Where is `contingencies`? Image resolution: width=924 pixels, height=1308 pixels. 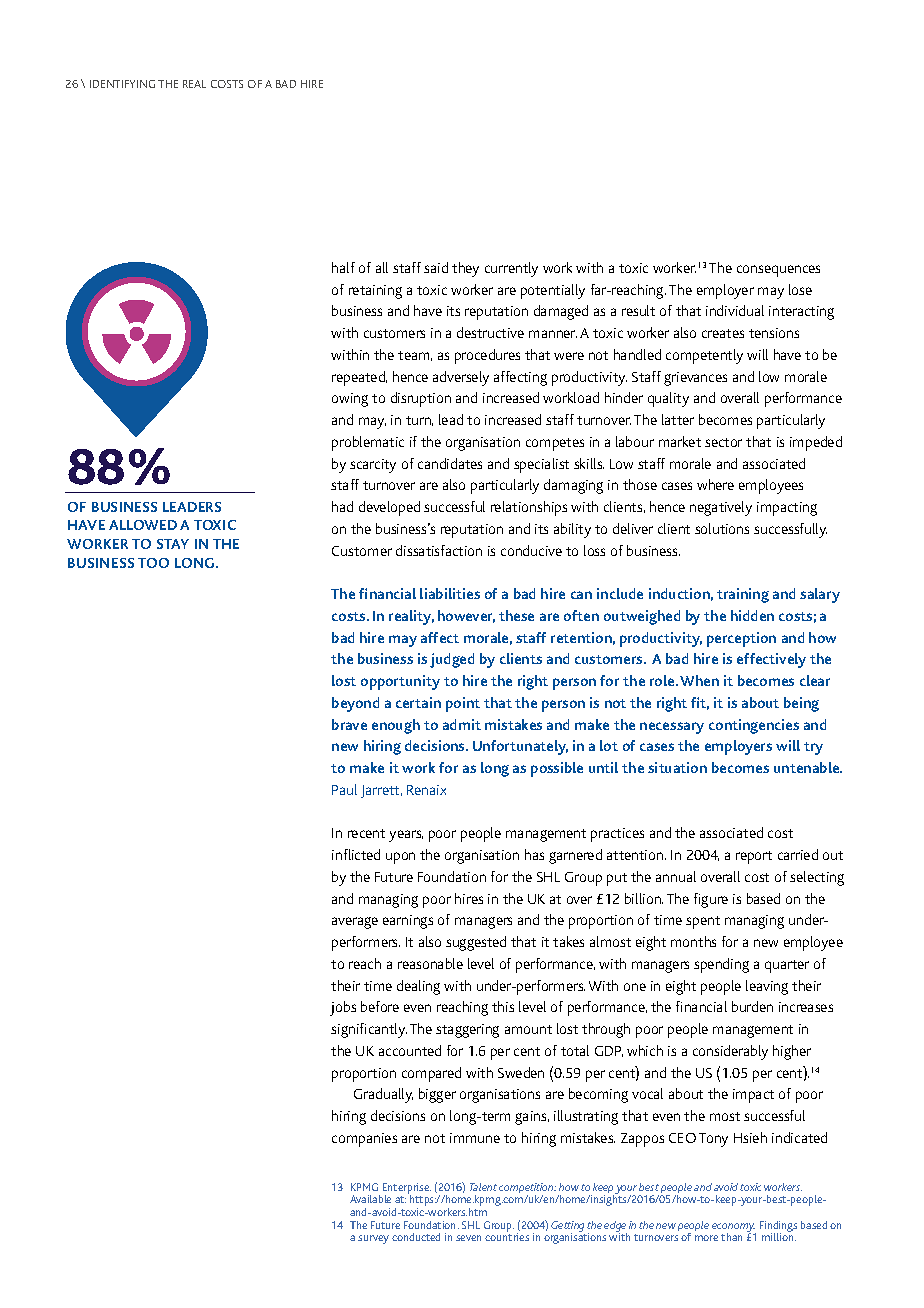 contingencies is located at coordinates (754, 726).
